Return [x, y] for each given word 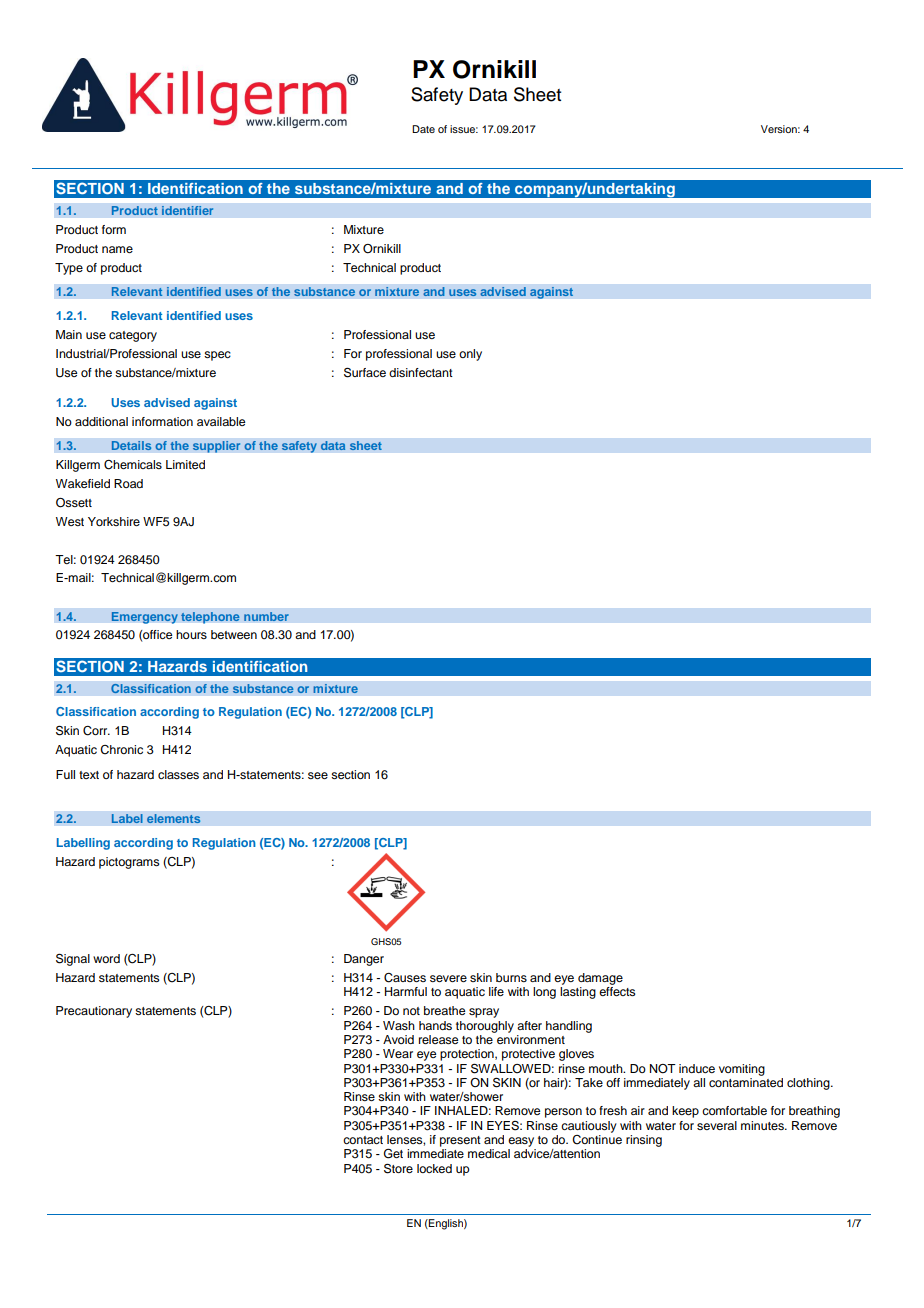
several [717, 1125]
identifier [187, 211]
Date [423, 129]
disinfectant [421, 372]
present [460, 1141]
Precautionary [94, 1012]
